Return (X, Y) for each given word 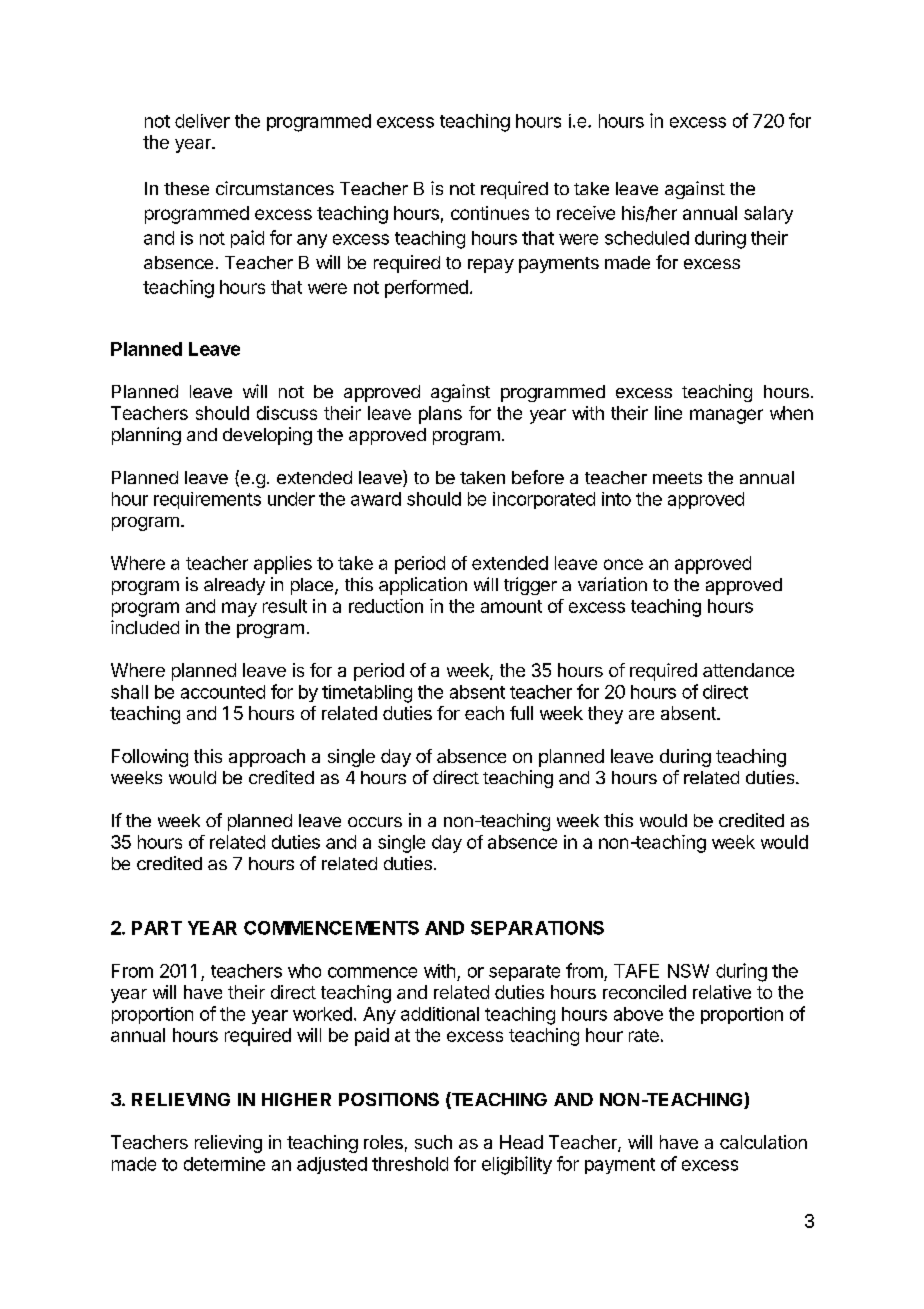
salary (768, 215)
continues (490, 213)
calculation (763, 1142)
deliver (202, 121)
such (433, 1142)
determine (224, 1164)
